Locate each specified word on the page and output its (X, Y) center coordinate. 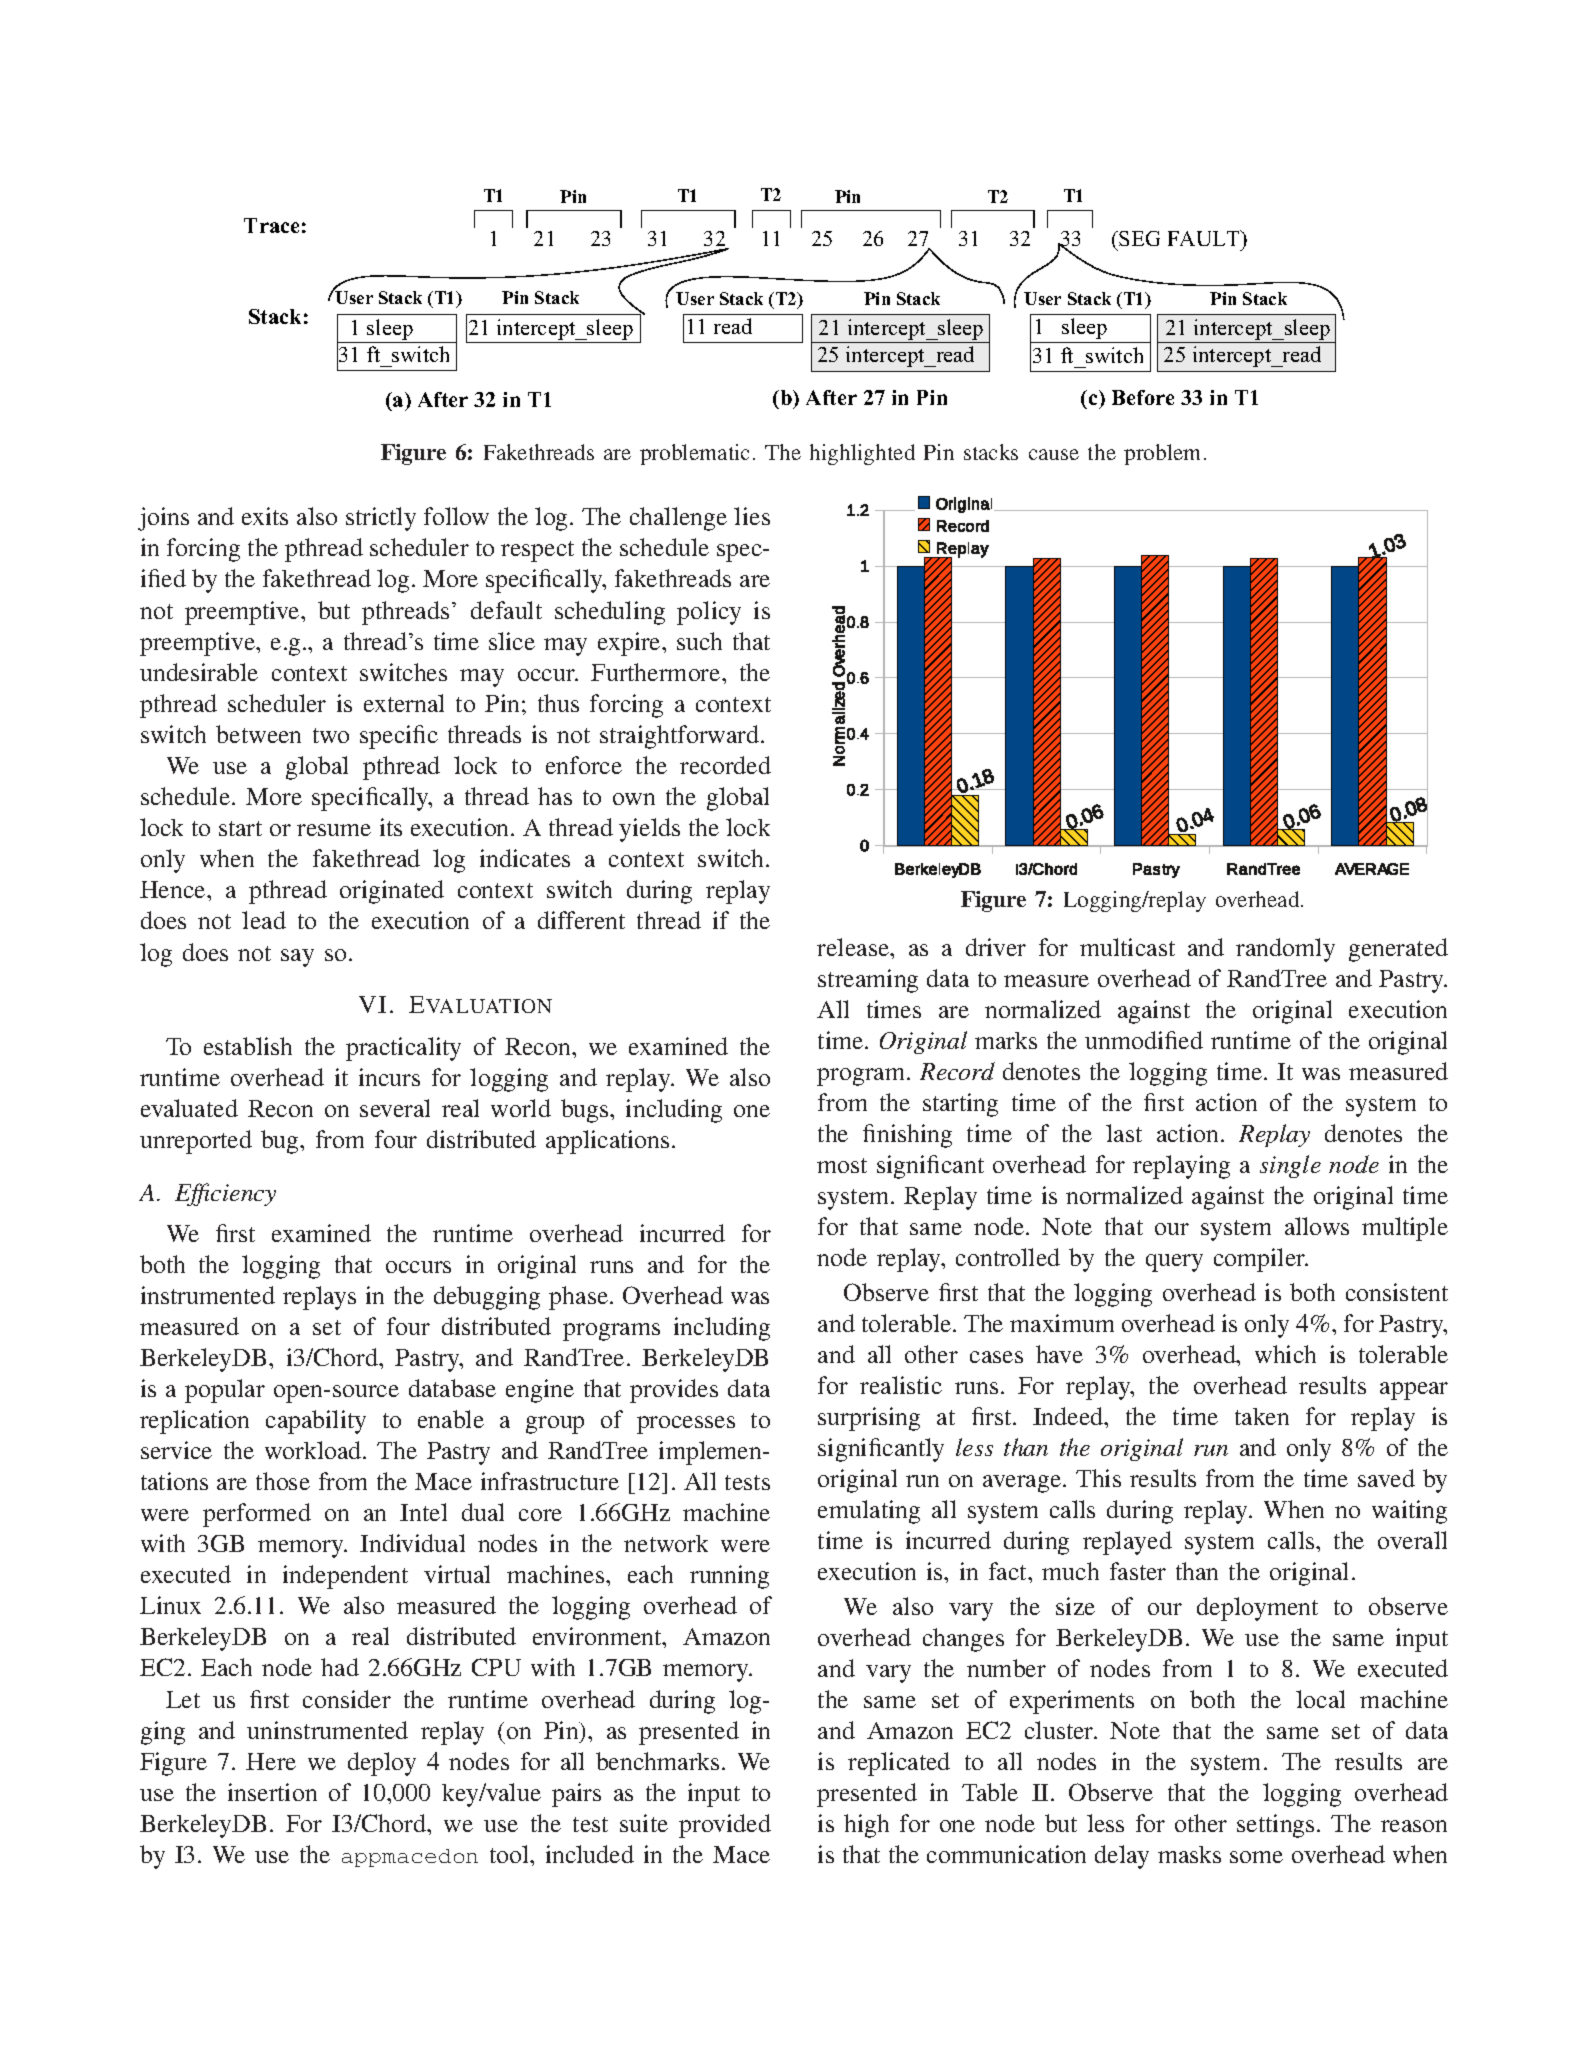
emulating (869, 1512)
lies (752, 516)
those (283, 1481)
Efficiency (225, 1194)
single (1290, 1166)
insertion (272, 1792)
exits (265, 516)
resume (334, 830)
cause (1054, 454)
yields (649, 830)
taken (1262, 1416)
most (842, 1165)
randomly (1285, 950)
